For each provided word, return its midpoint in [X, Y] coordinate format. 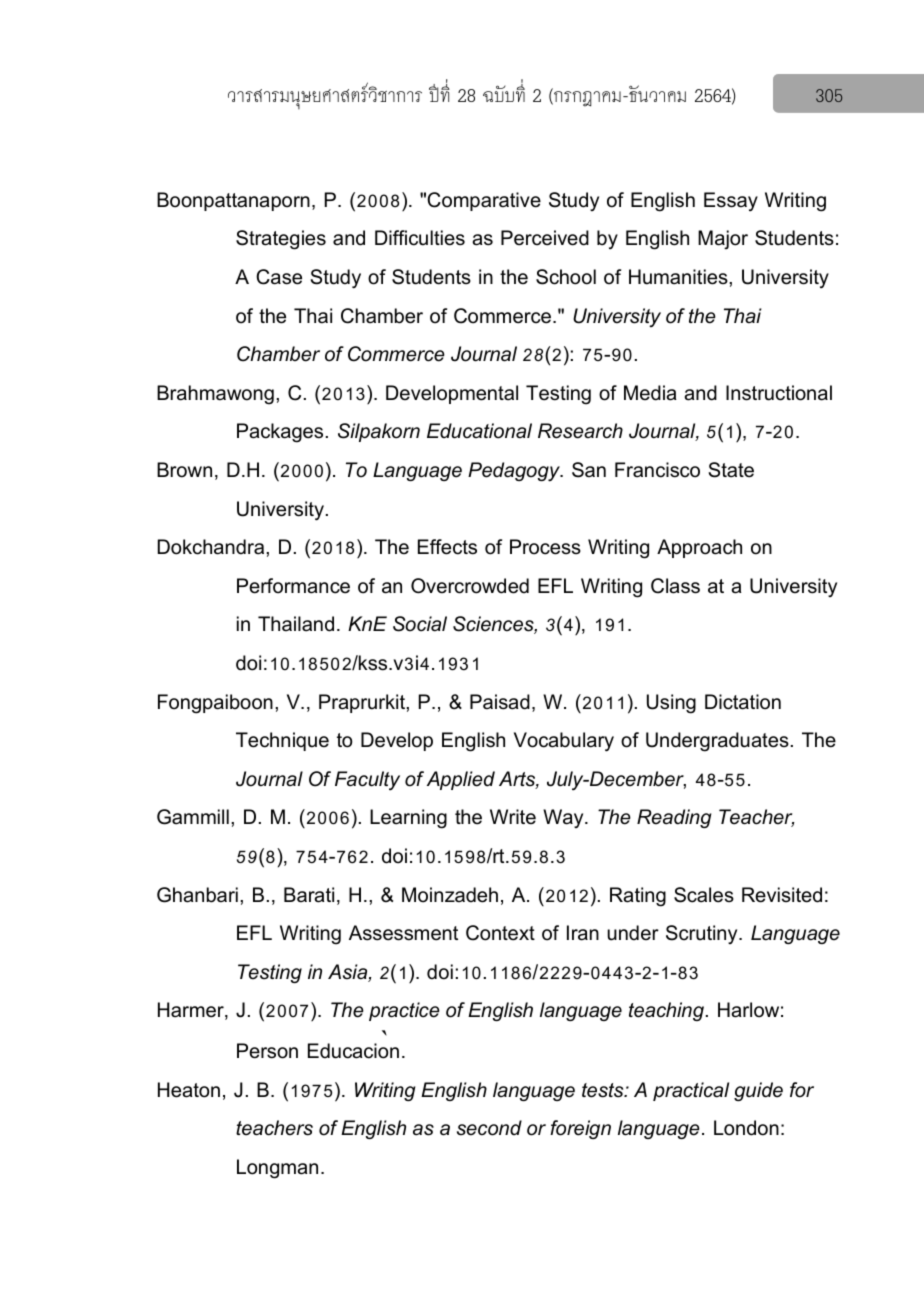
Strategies [281, 240]
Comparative [484, 201]
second [489, 1128]
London [746, 1128]
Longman [277, 1169]
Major [723, 240]
